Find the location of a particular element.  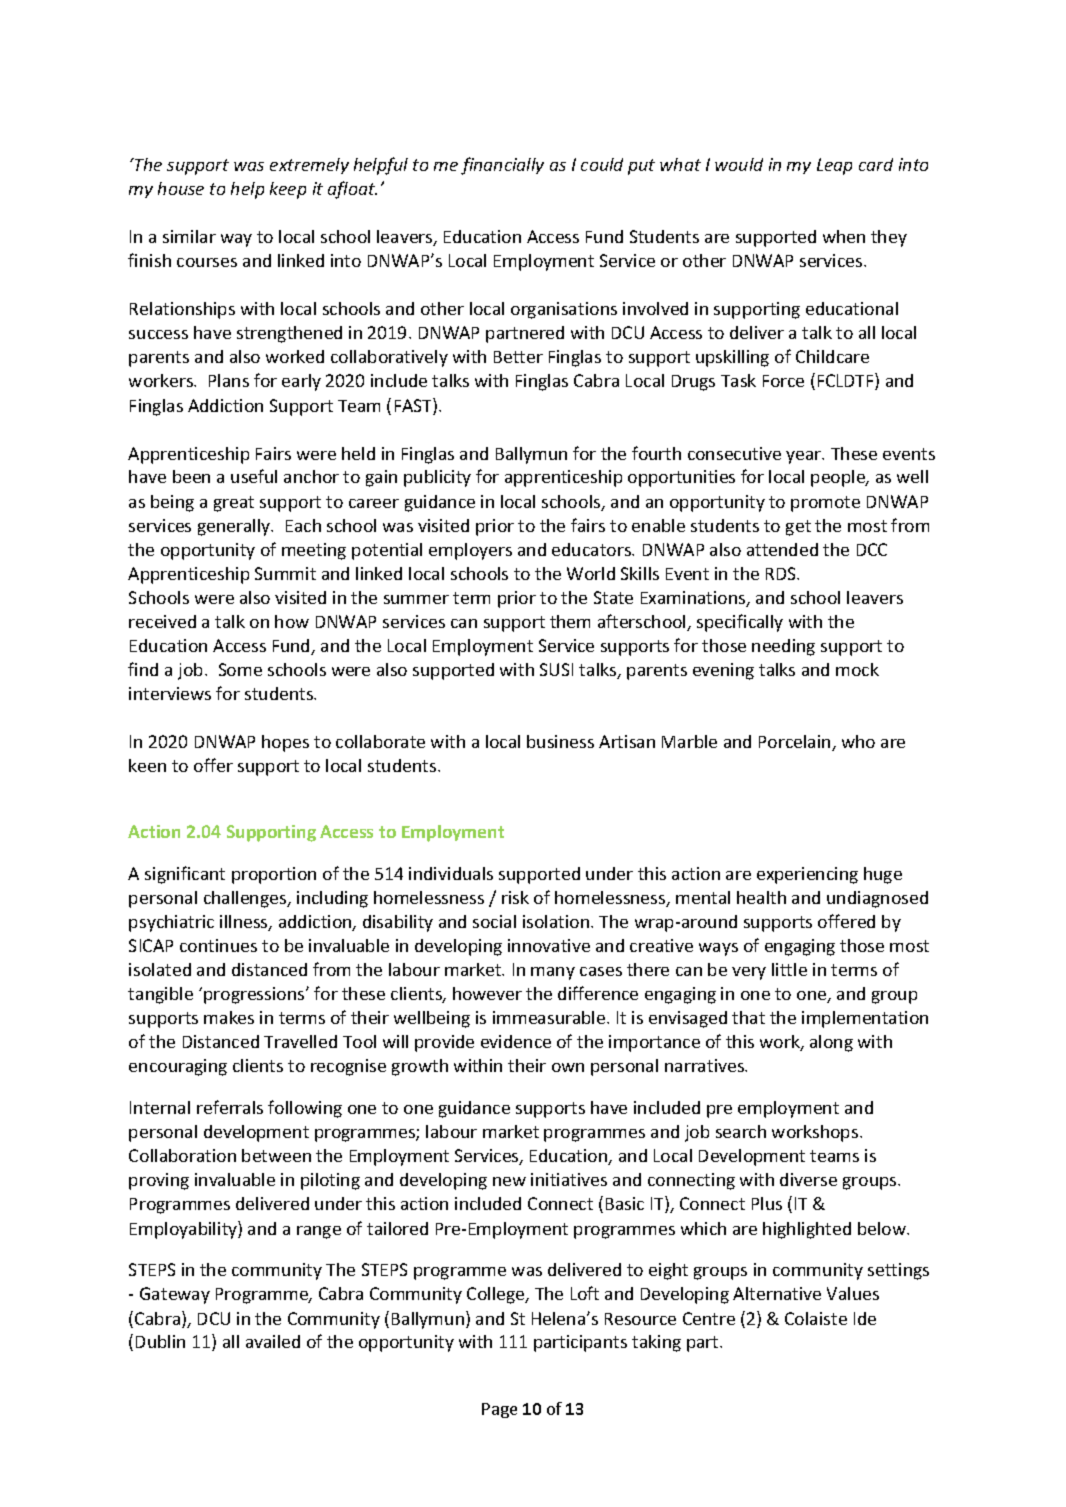

financially is located at coordinates (502, 166).
